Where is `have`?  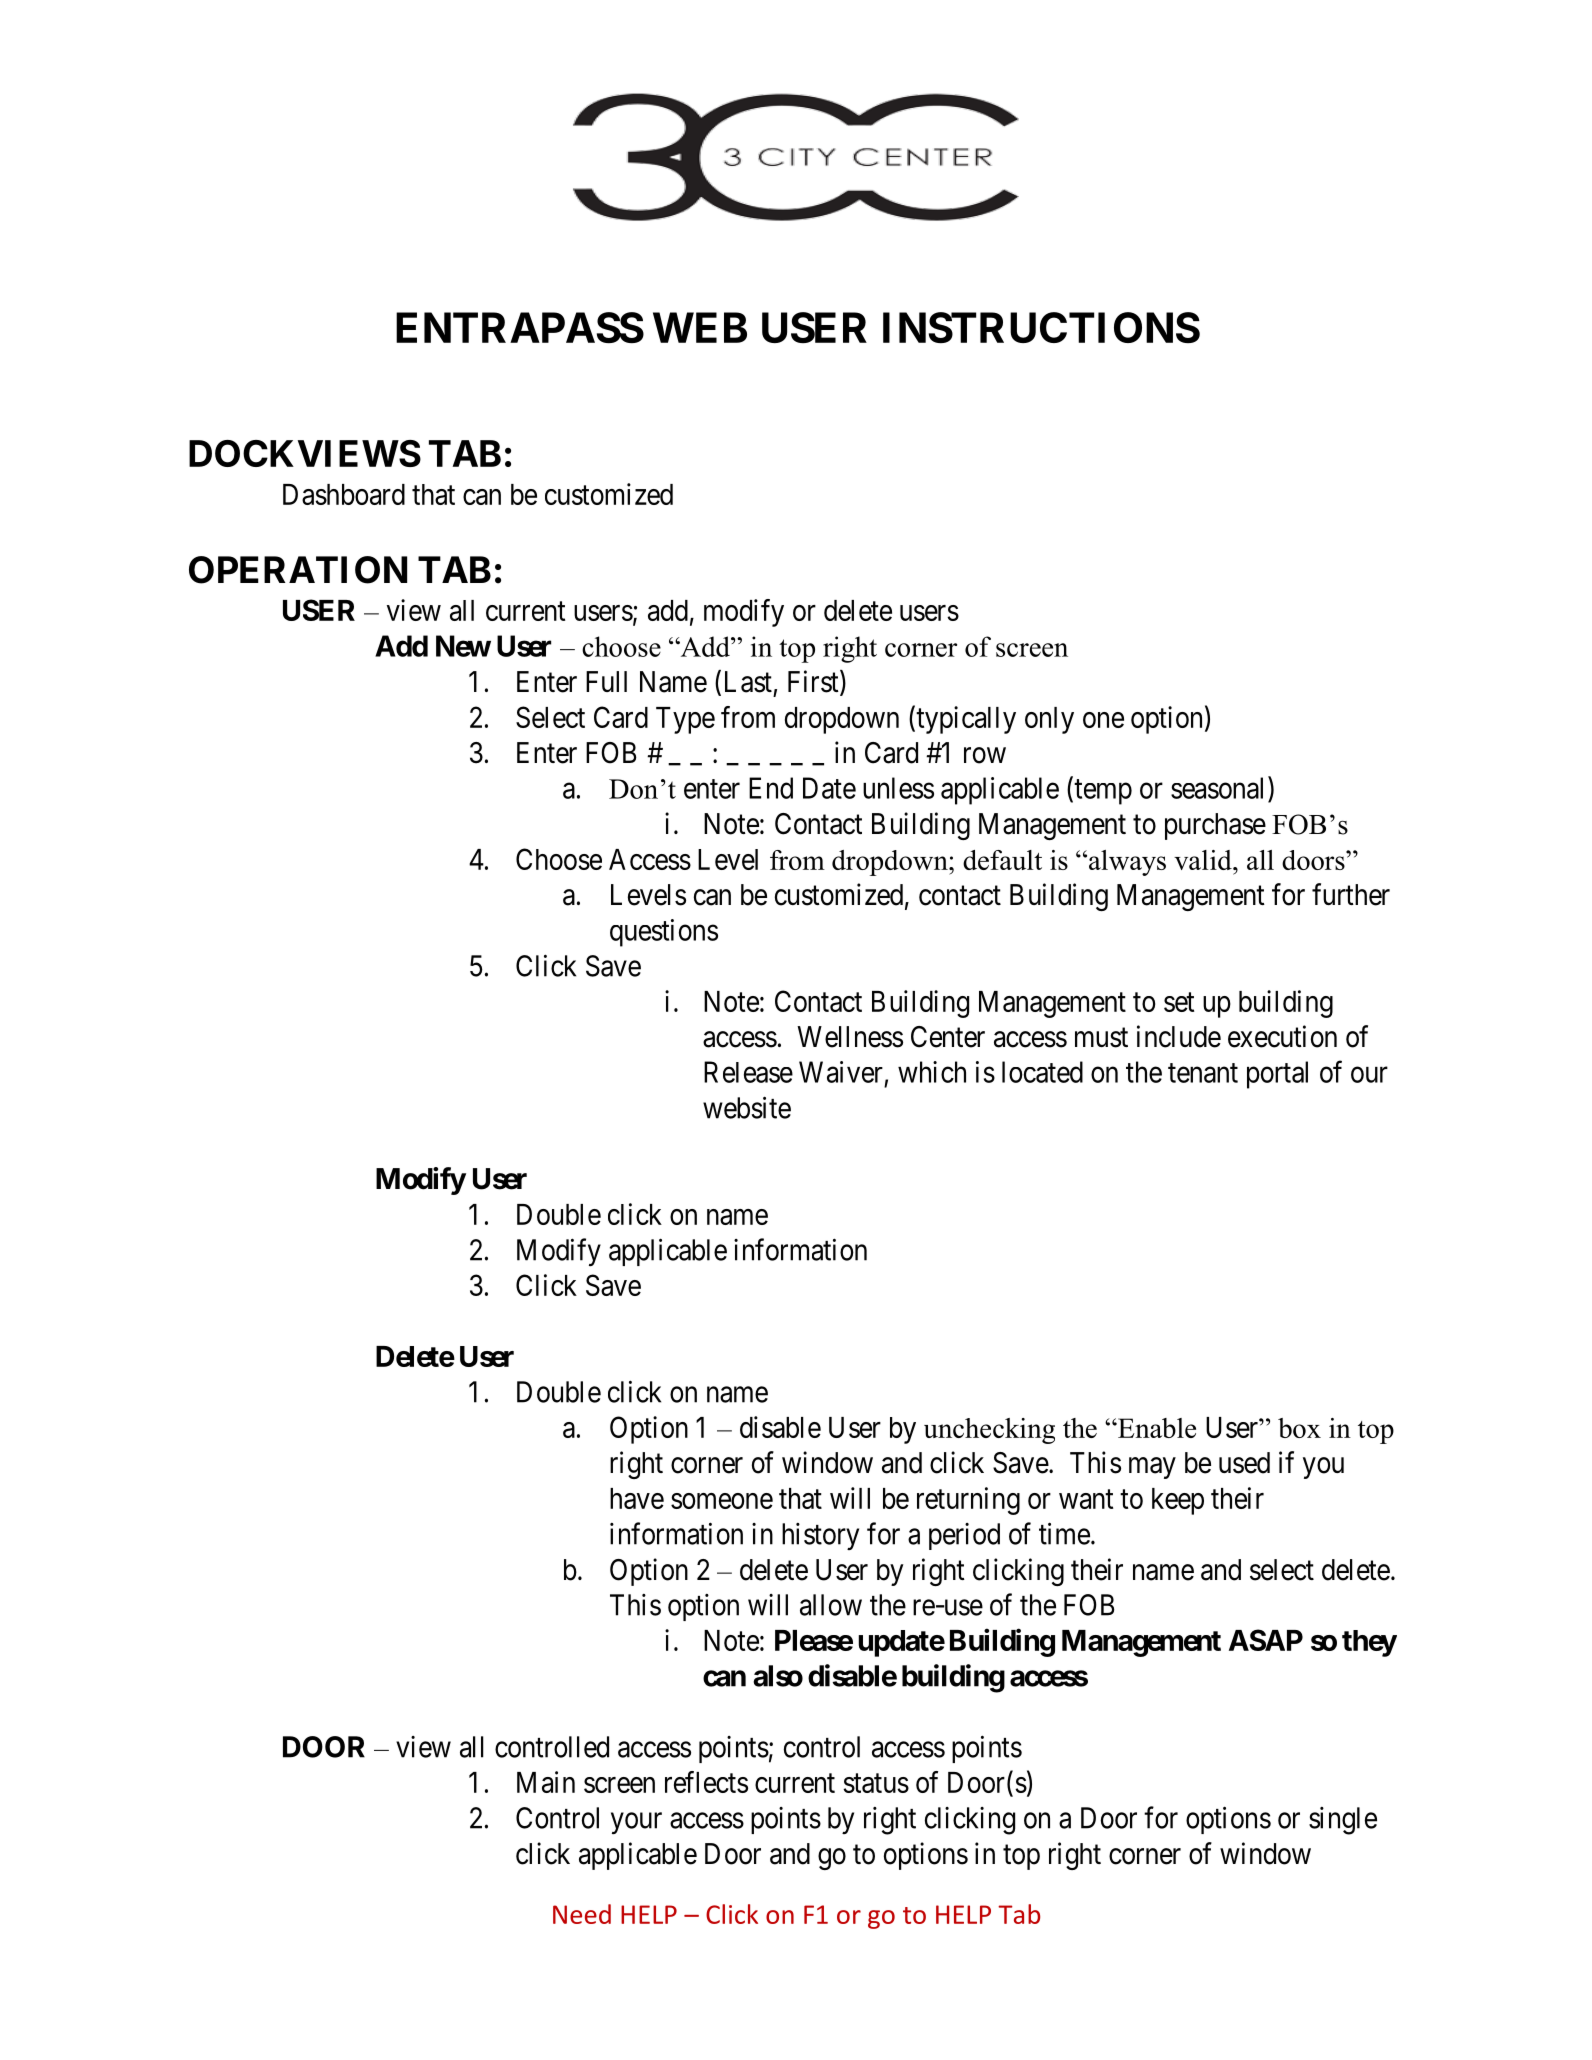
have is located at coordinates (637, 1498).
